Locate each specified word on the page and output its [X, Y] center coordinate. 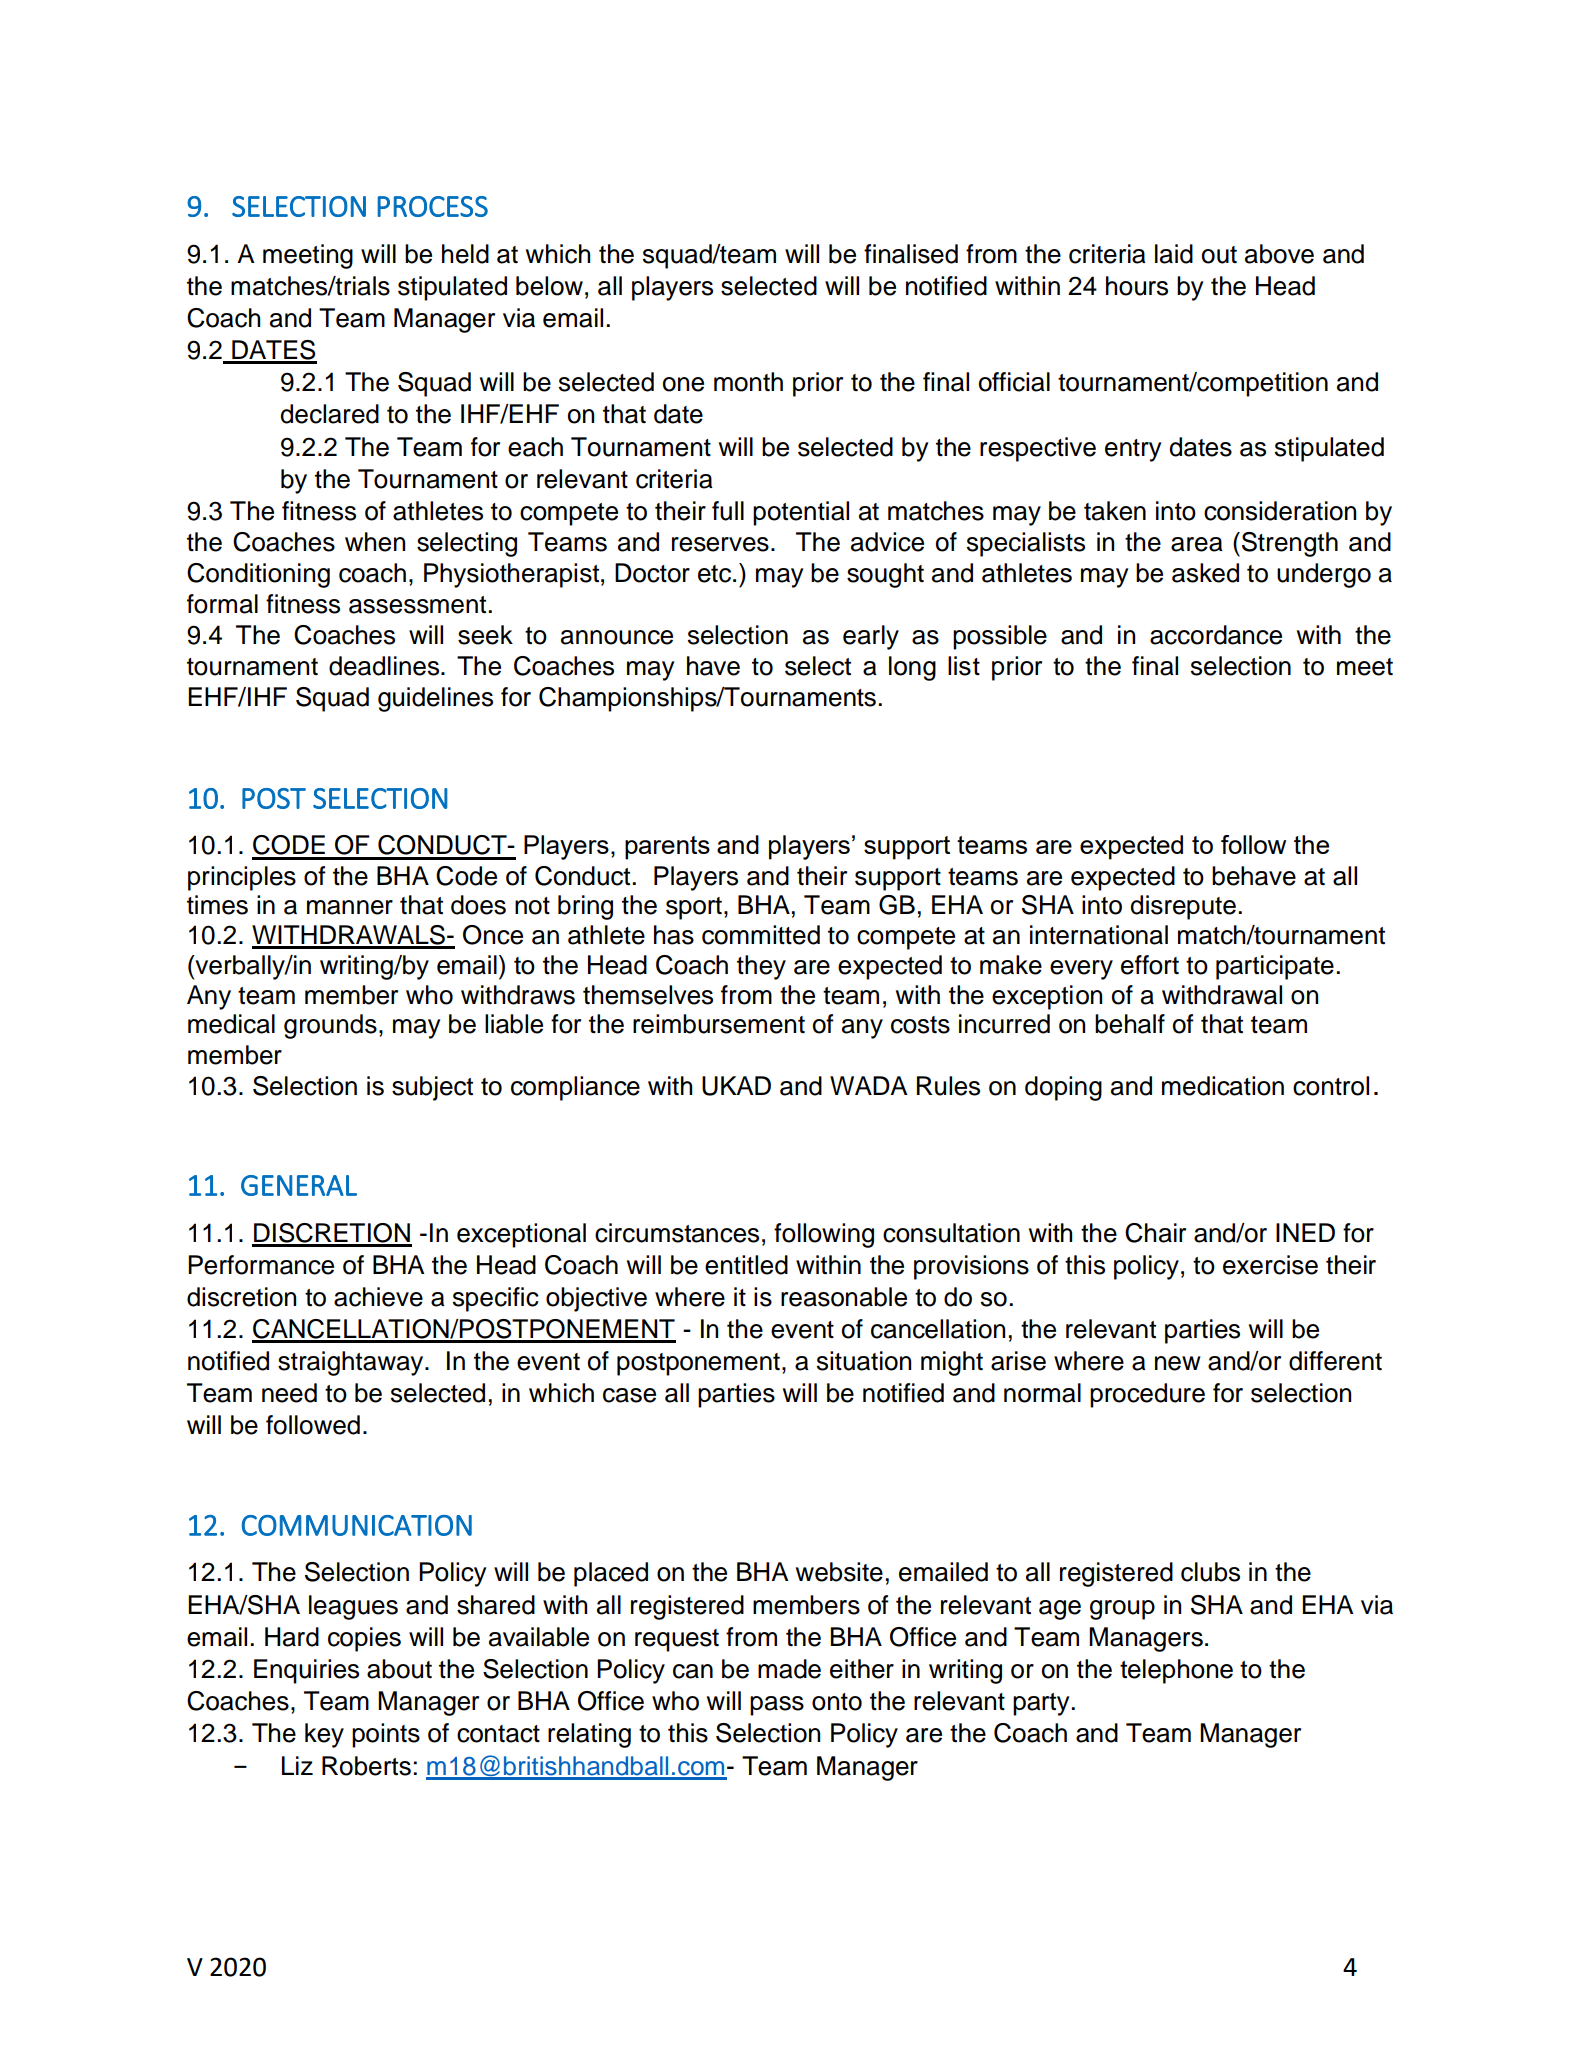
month [748, 382]
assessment [419, 605]
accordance [1216, 635]
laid [1174, 254]
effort [1150, 965]
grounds [330, 1026]
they [761, 967]
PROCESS [432, 206]
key [324, 1735]
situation [864, 1361]
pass [777, 1706]
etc [714, 574]
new [1178, 1363]
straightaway [352, 1363]
